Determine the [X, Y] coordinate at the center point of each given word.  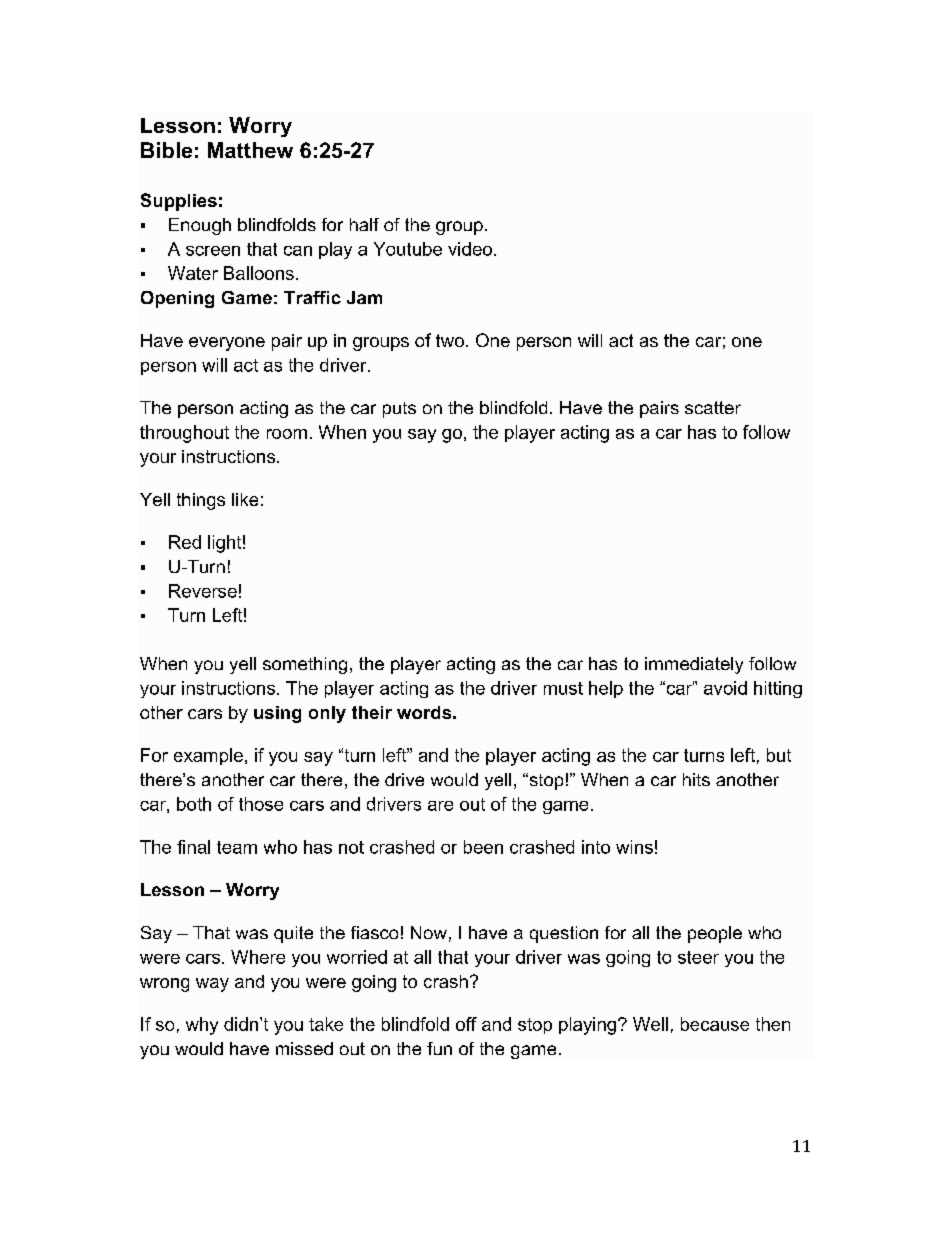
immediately [694, 665]
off [466, 1024]
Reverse [203, 591]
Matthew [250, 150]
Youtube [408, 249]
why [202, 1026]
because [715, 1024]
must [563, 688]
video [470, 249]
